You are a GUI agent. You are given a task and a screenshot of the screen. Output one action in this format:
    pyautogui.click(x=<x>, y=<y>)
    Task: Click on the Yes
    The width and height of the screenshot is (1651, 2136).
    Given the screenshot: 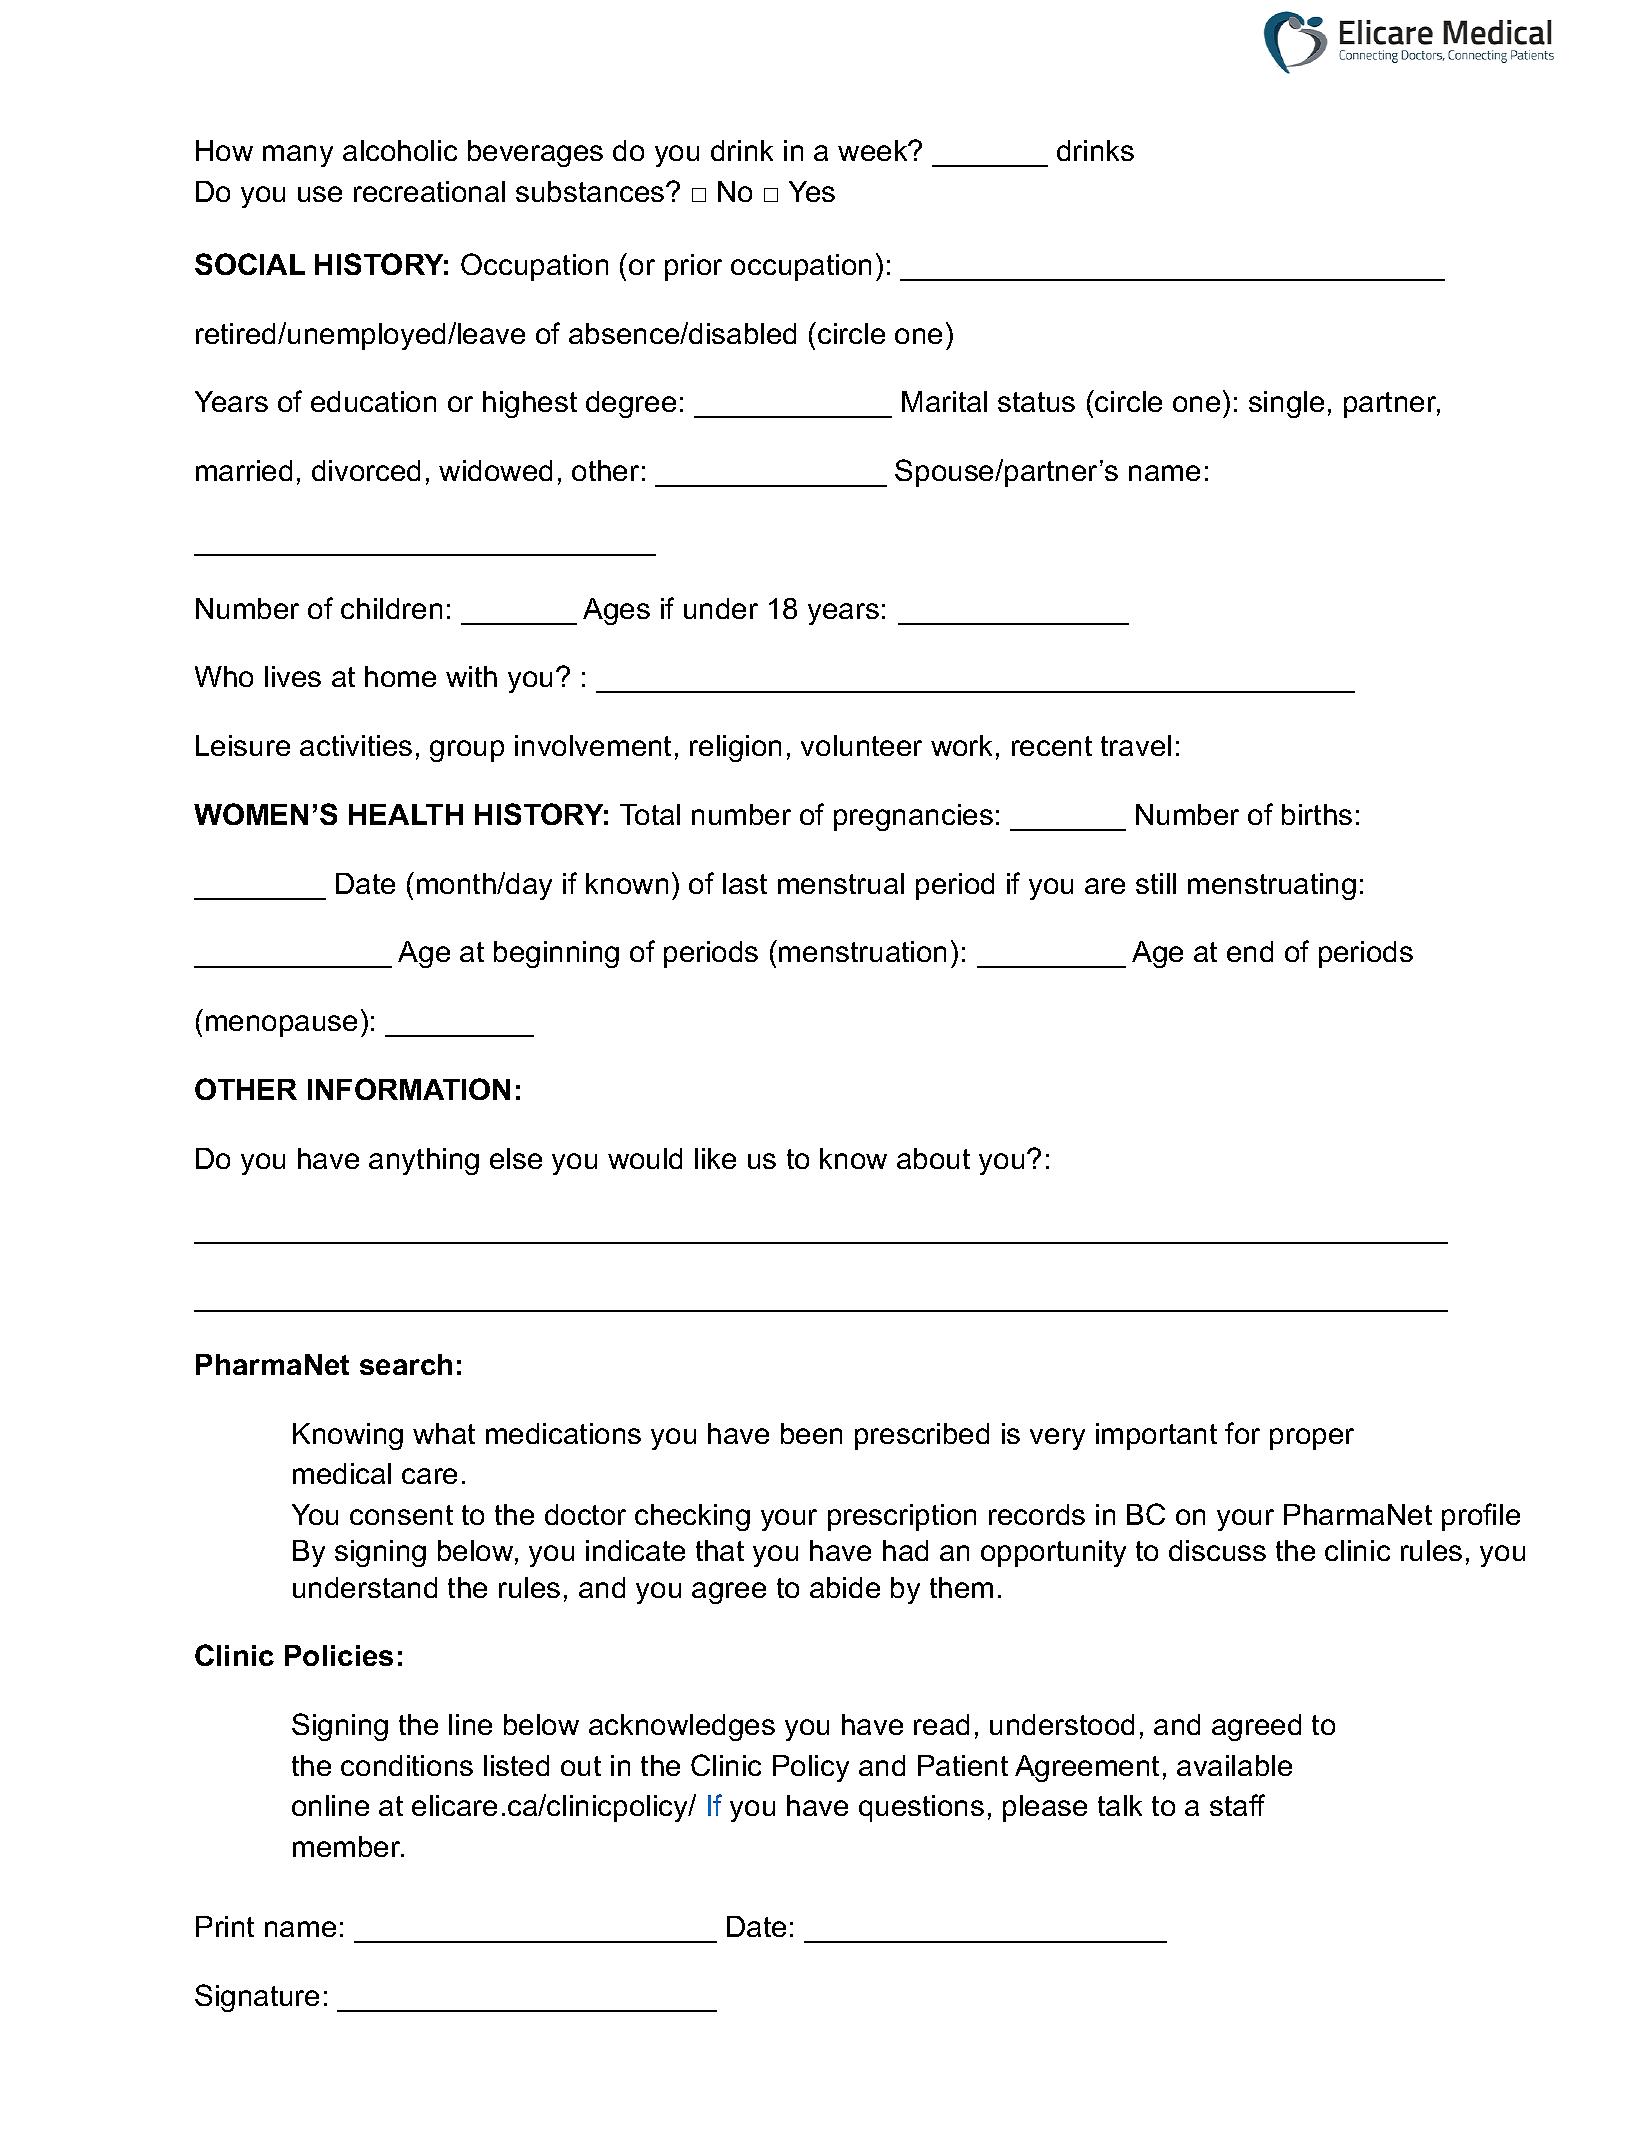 What is the action you would take?
    pyautogui.click(x=812, y=191)
